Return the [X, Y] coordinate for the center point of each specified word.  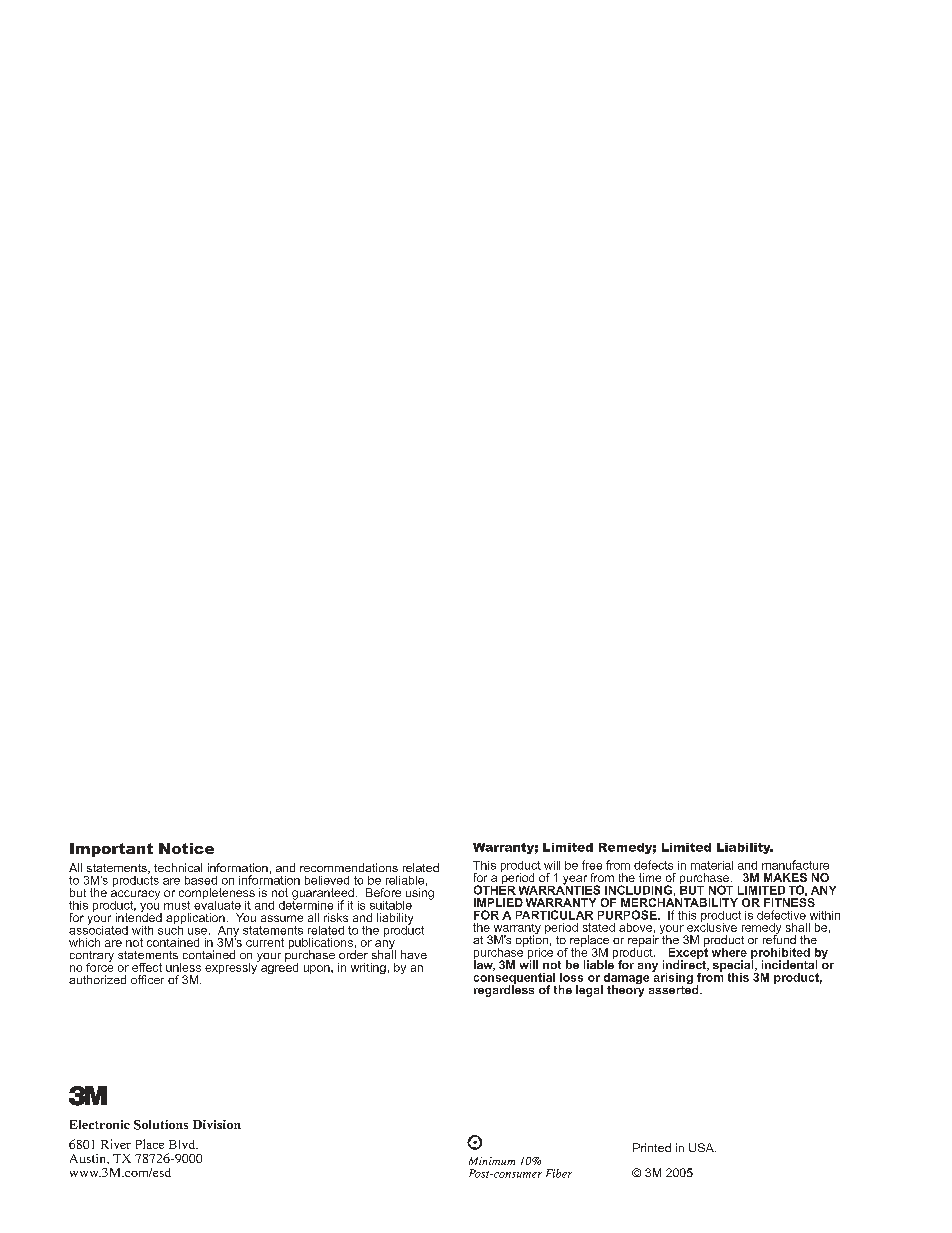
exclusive [712, 926]
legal [589, 991]
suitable [391, 905]
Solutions [161, 1125]
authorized [97, 979]
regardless [504, 990]
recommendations [349, 867]
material [712, 865]
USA [702, 1147]
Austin [89, 1158]
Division [217, 1124]
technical [178, 867]
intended [139, 916]
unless [183, 967]
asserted [675, 988]
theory [625, 990]
